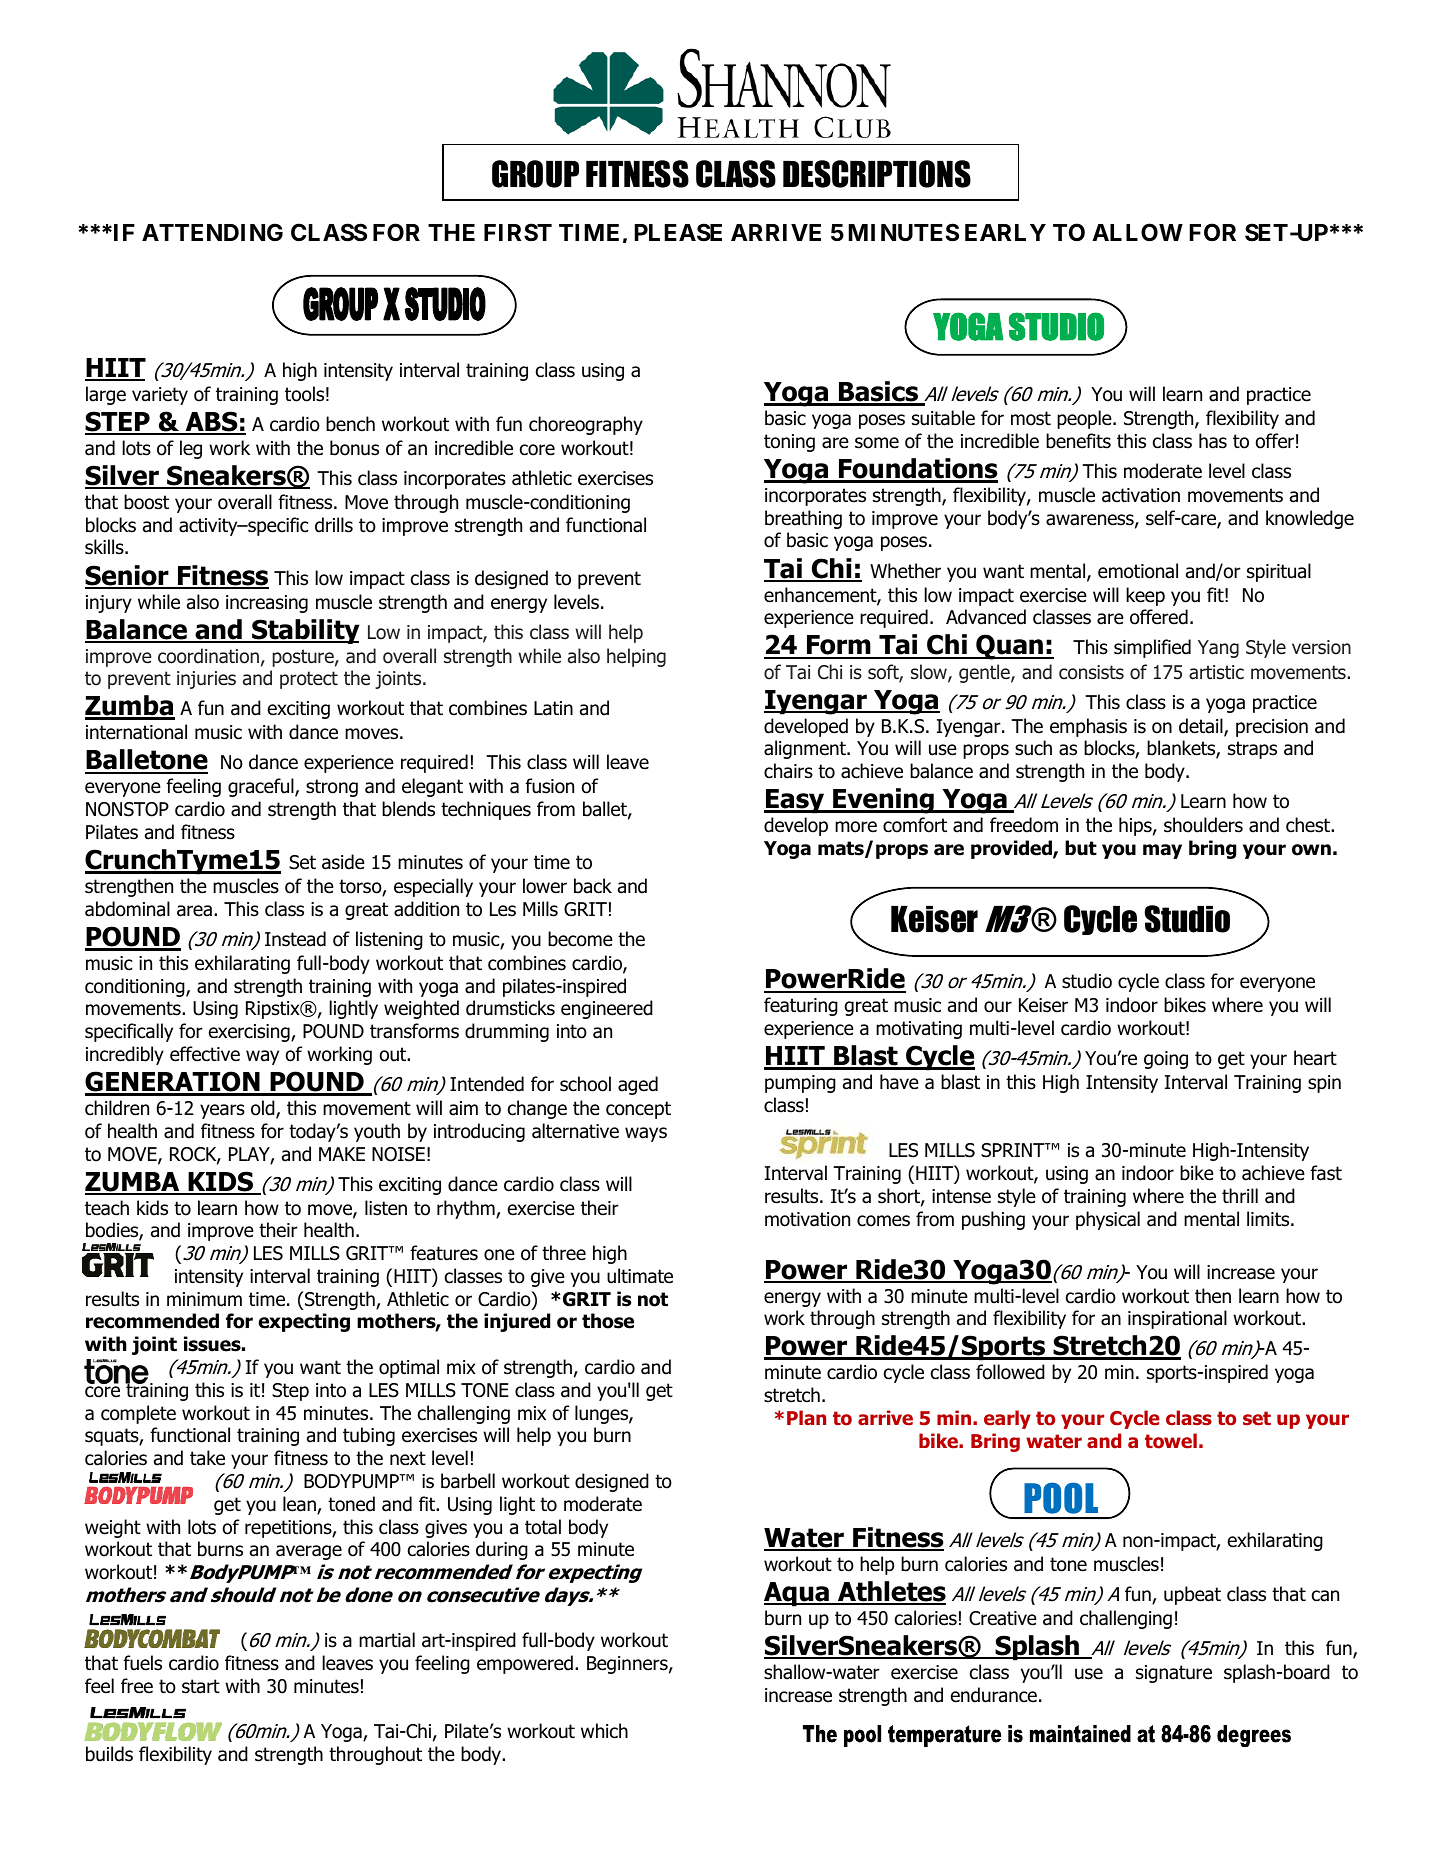  I want to click on PLEASE, so click(678, 232).
